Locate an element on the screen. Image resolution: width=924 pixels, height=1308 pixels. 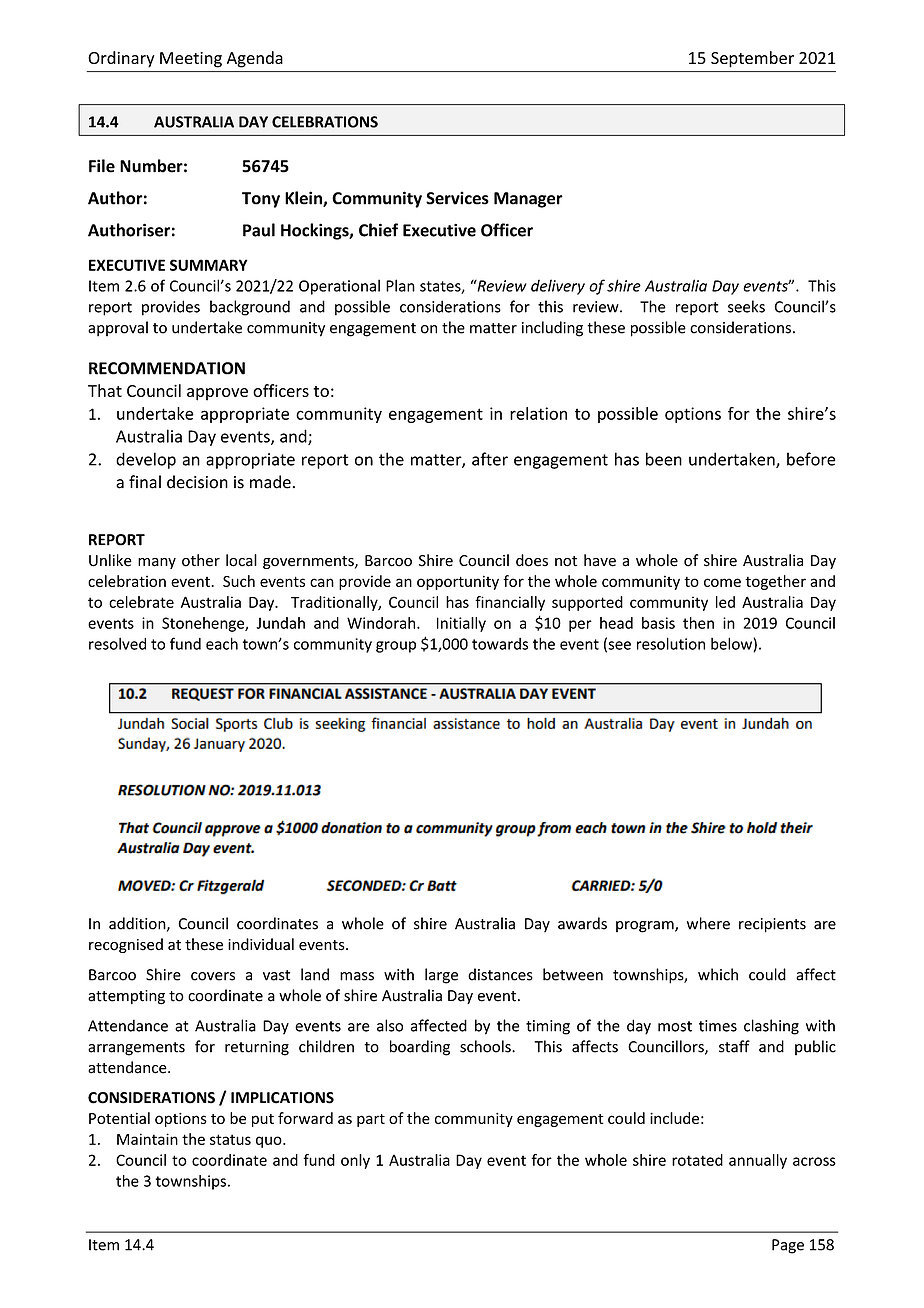
decision is located at coordinates (197, 482).
